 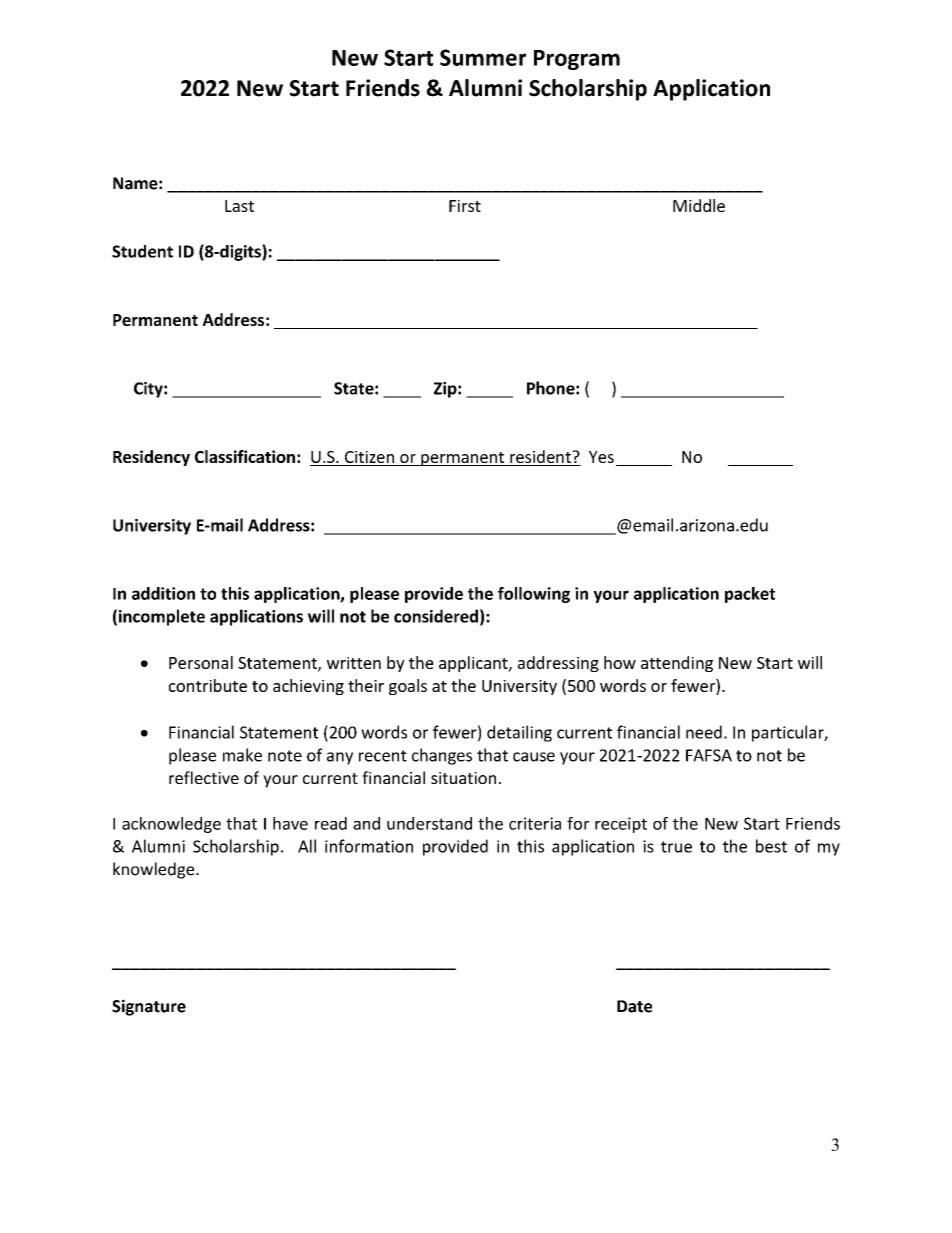 What do you see at coordinates (239, 206) in the image?
I see `Last` at bounding box center [239, 206].
